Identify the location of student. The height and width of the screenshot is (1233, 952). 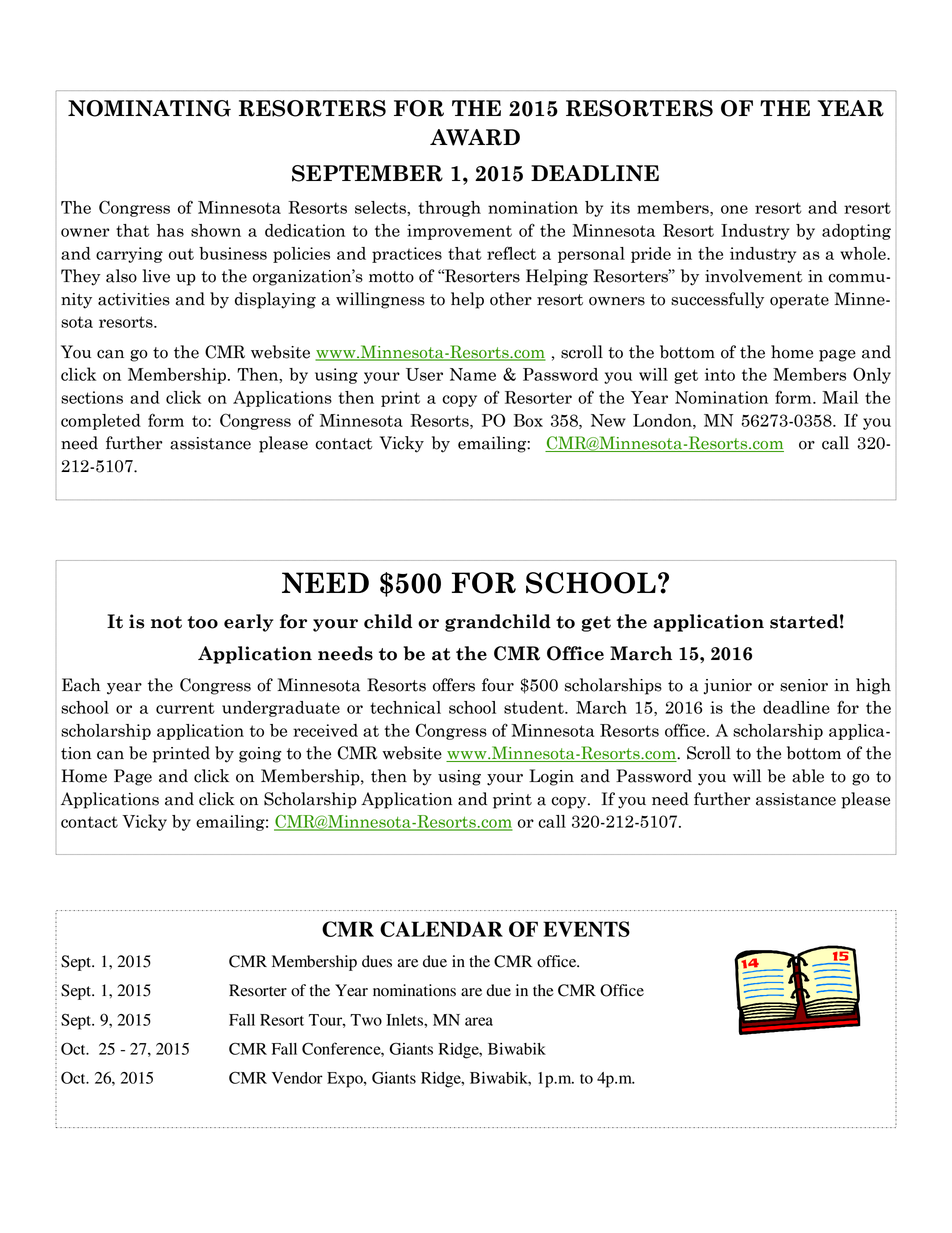
(535, 707).
